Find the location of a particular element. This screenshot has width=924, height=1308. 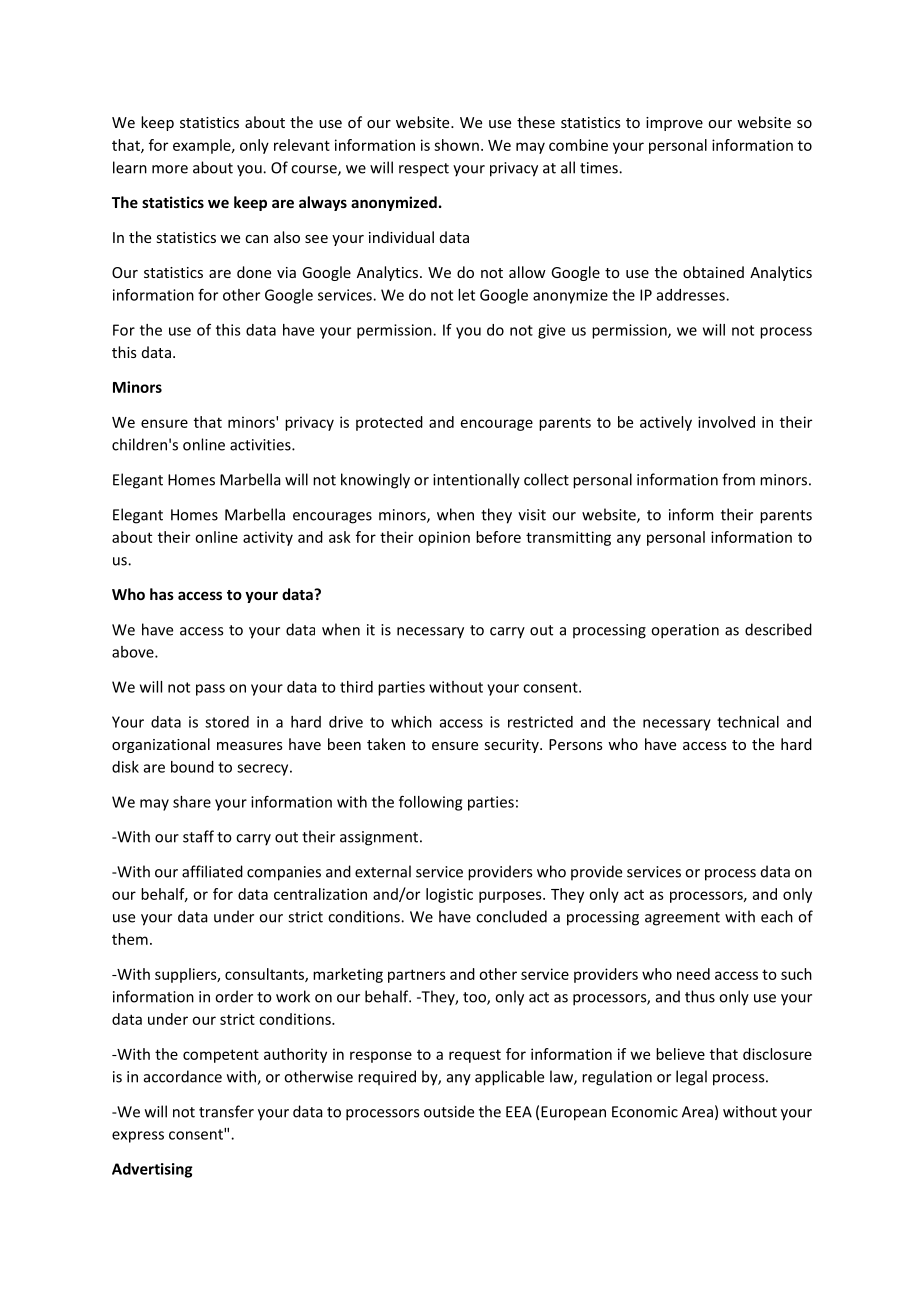

more is located at coordinates (170, 169).
